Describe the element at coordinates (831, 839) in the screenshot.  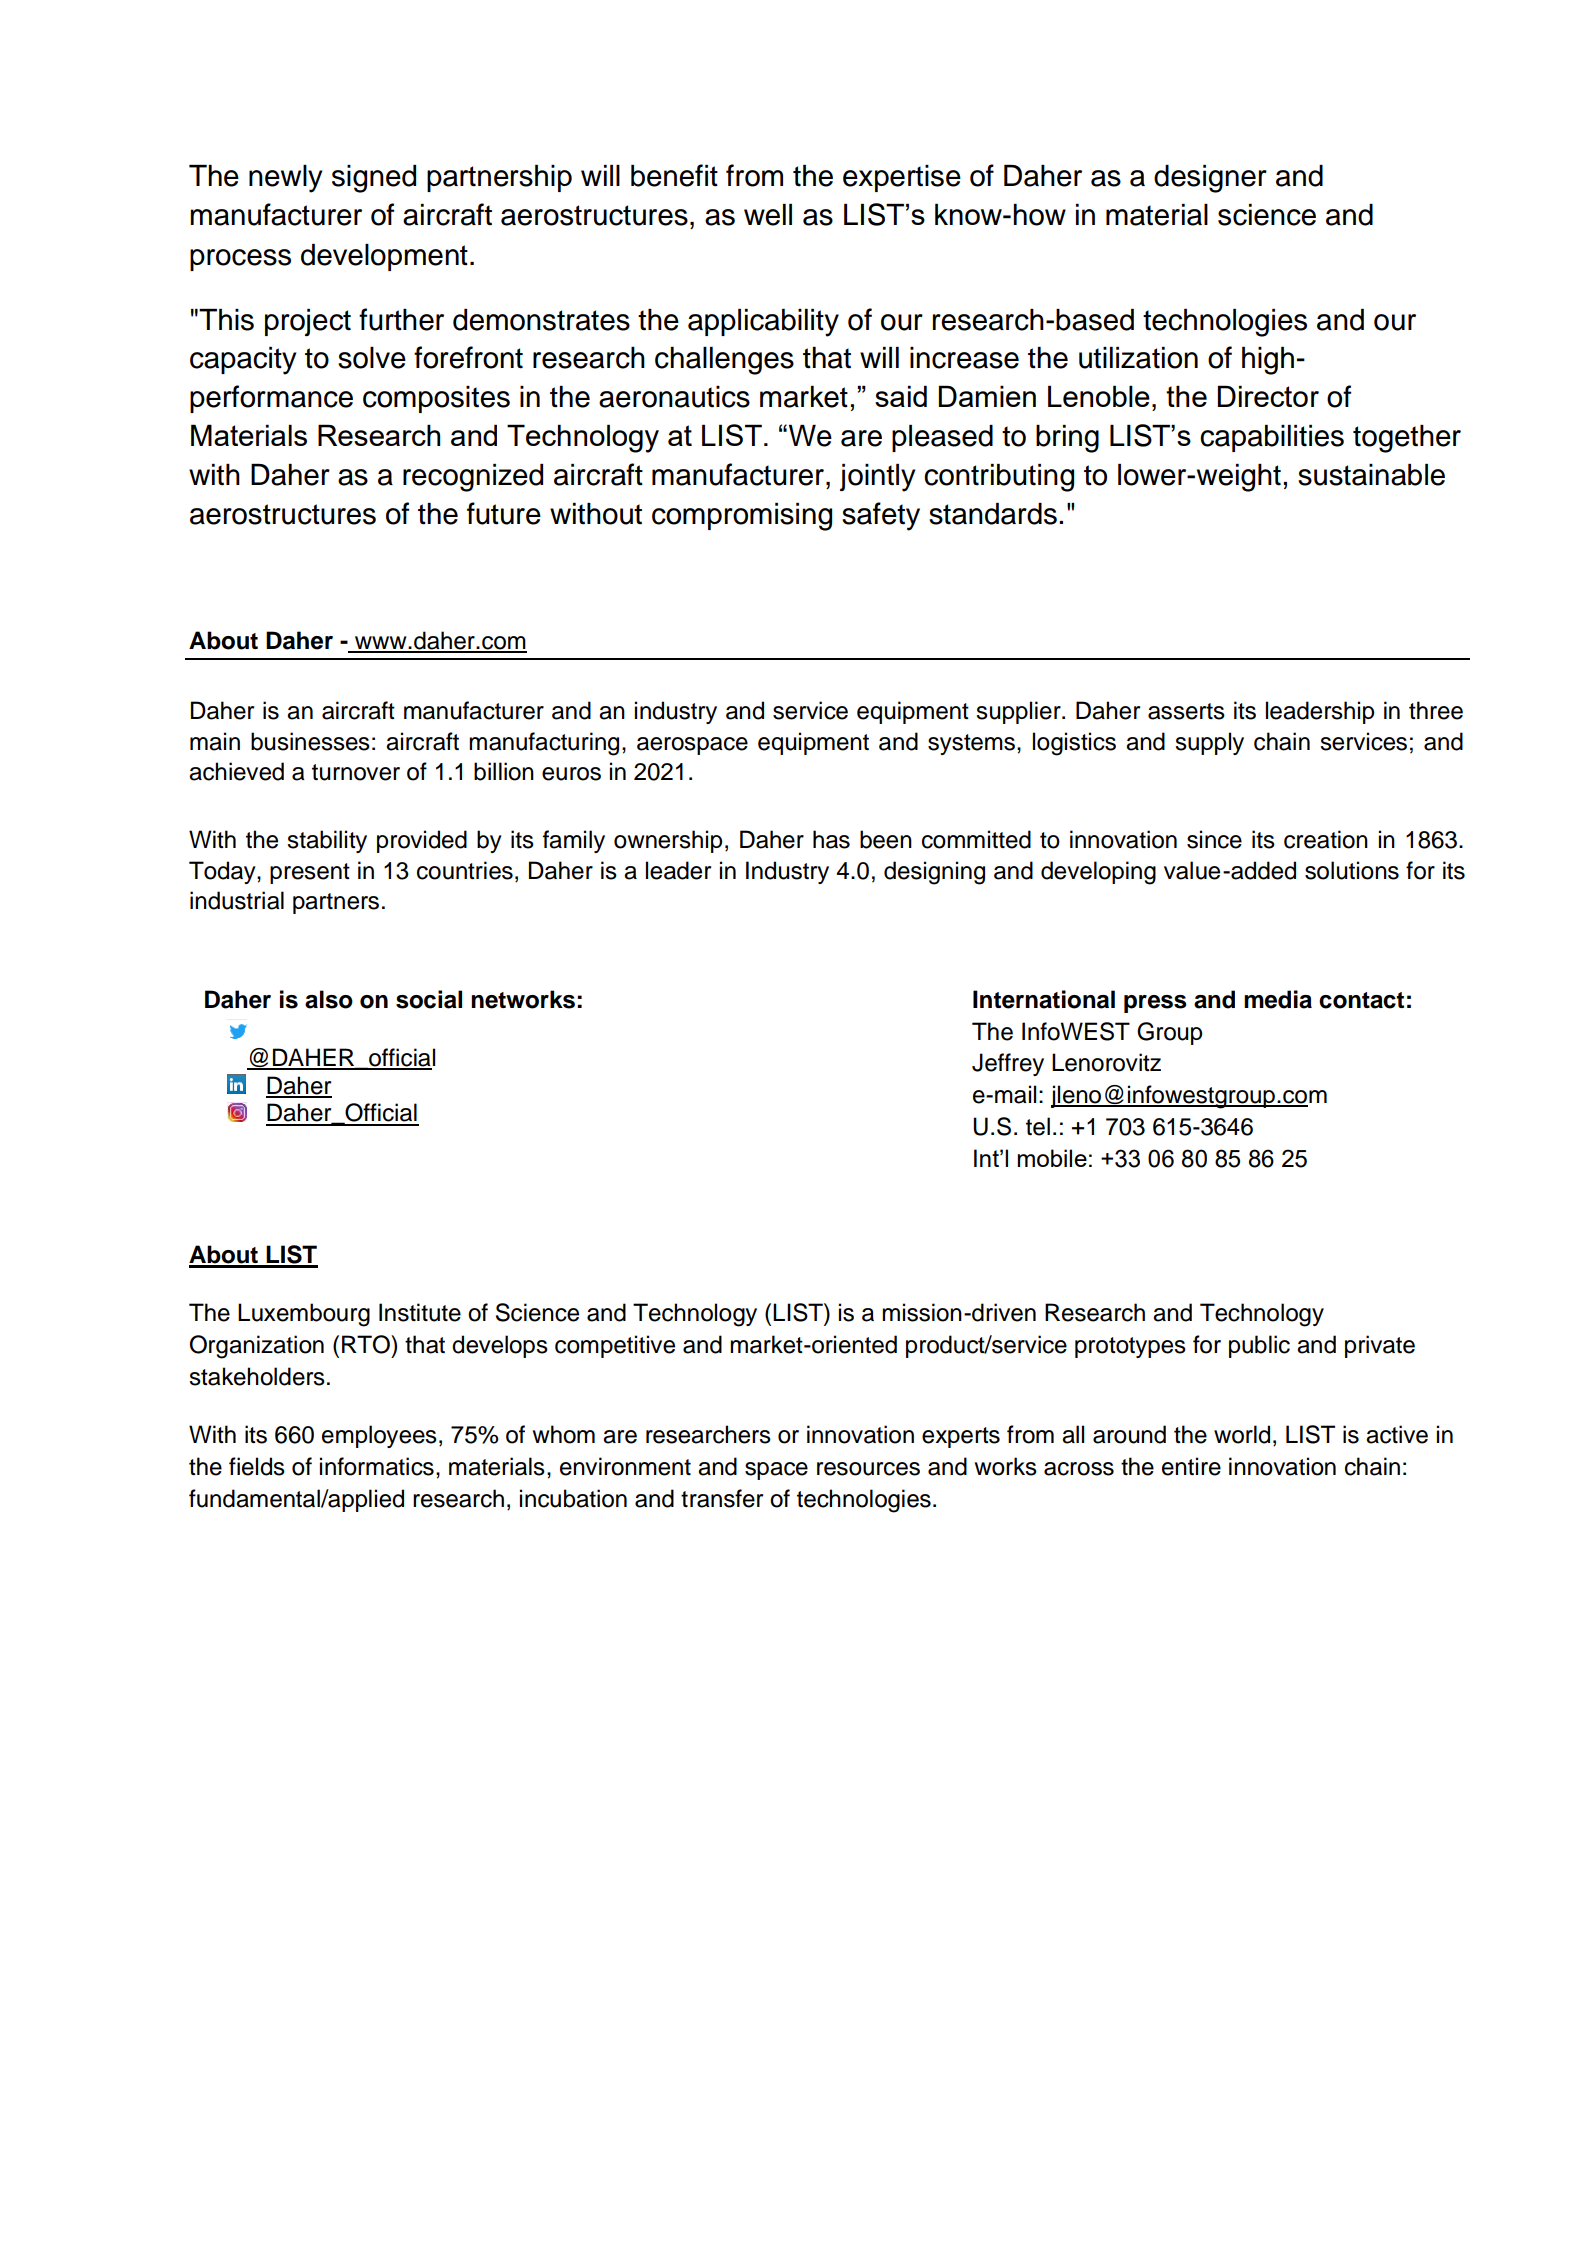
I see `has` at that location.
